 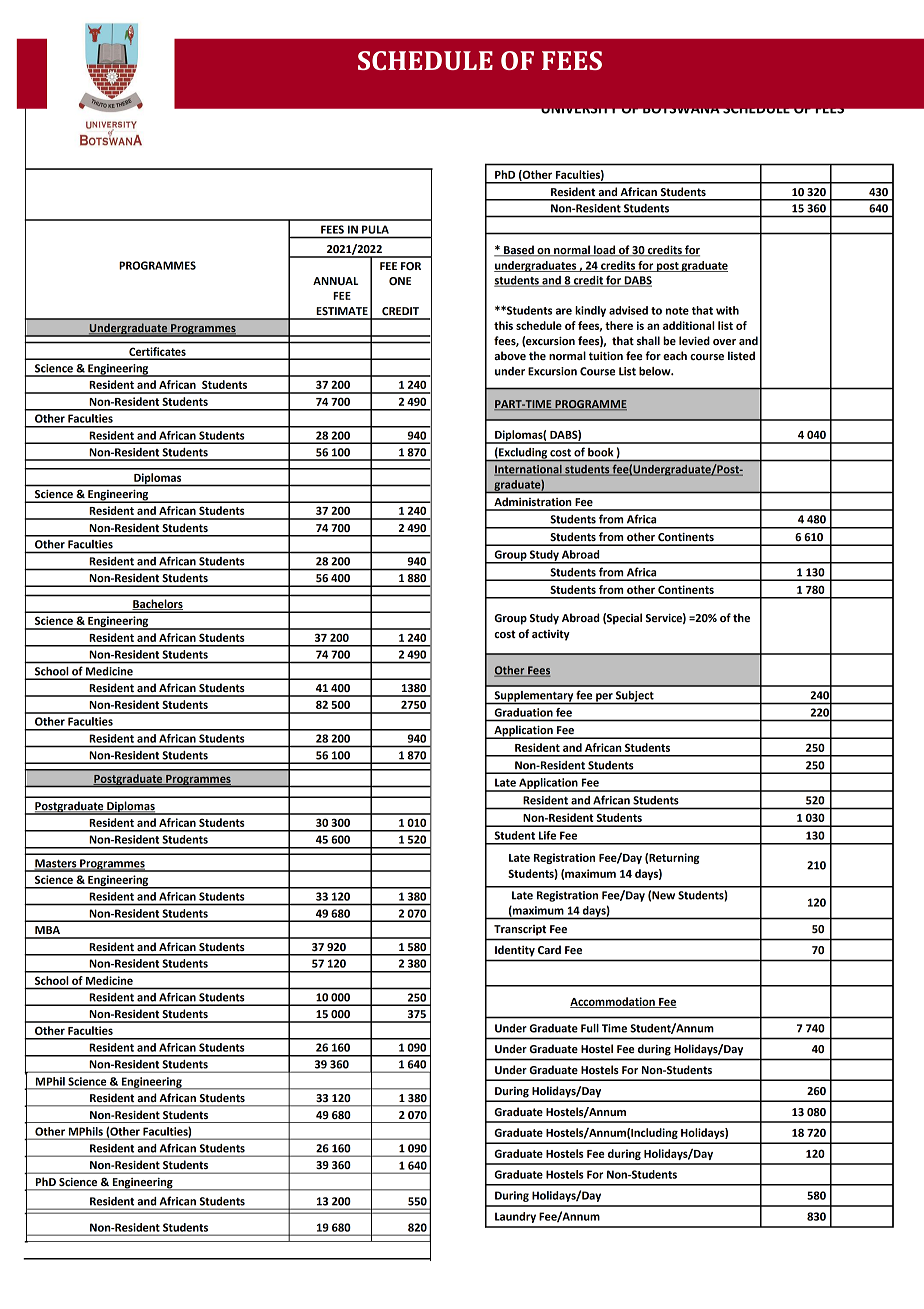 What do you see at coordinates (375, 229) in the image?
I see `PULA` at bounding box center [375, 229].
